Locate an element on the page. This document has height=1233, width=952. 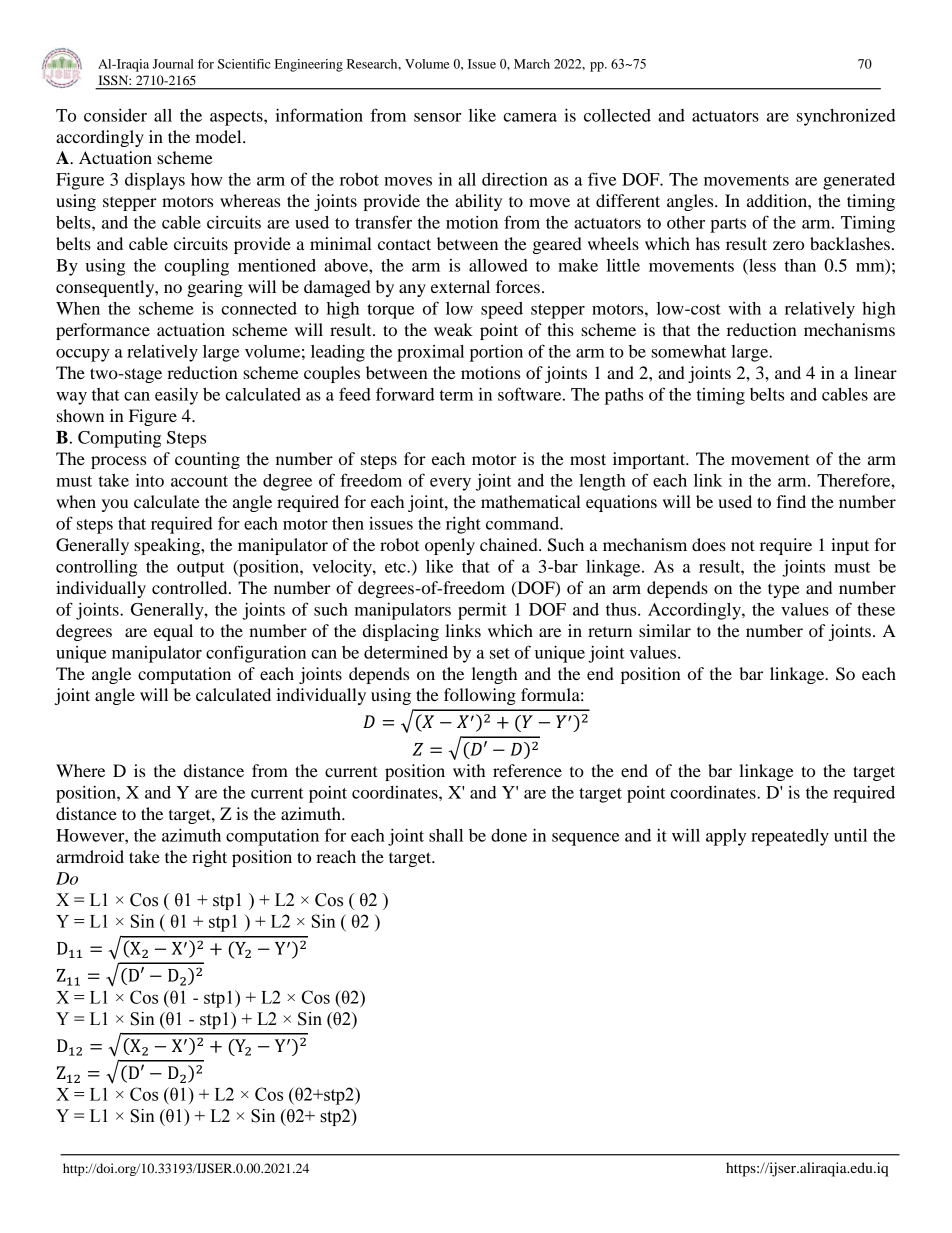
type is located at coordinates (784, 590).
